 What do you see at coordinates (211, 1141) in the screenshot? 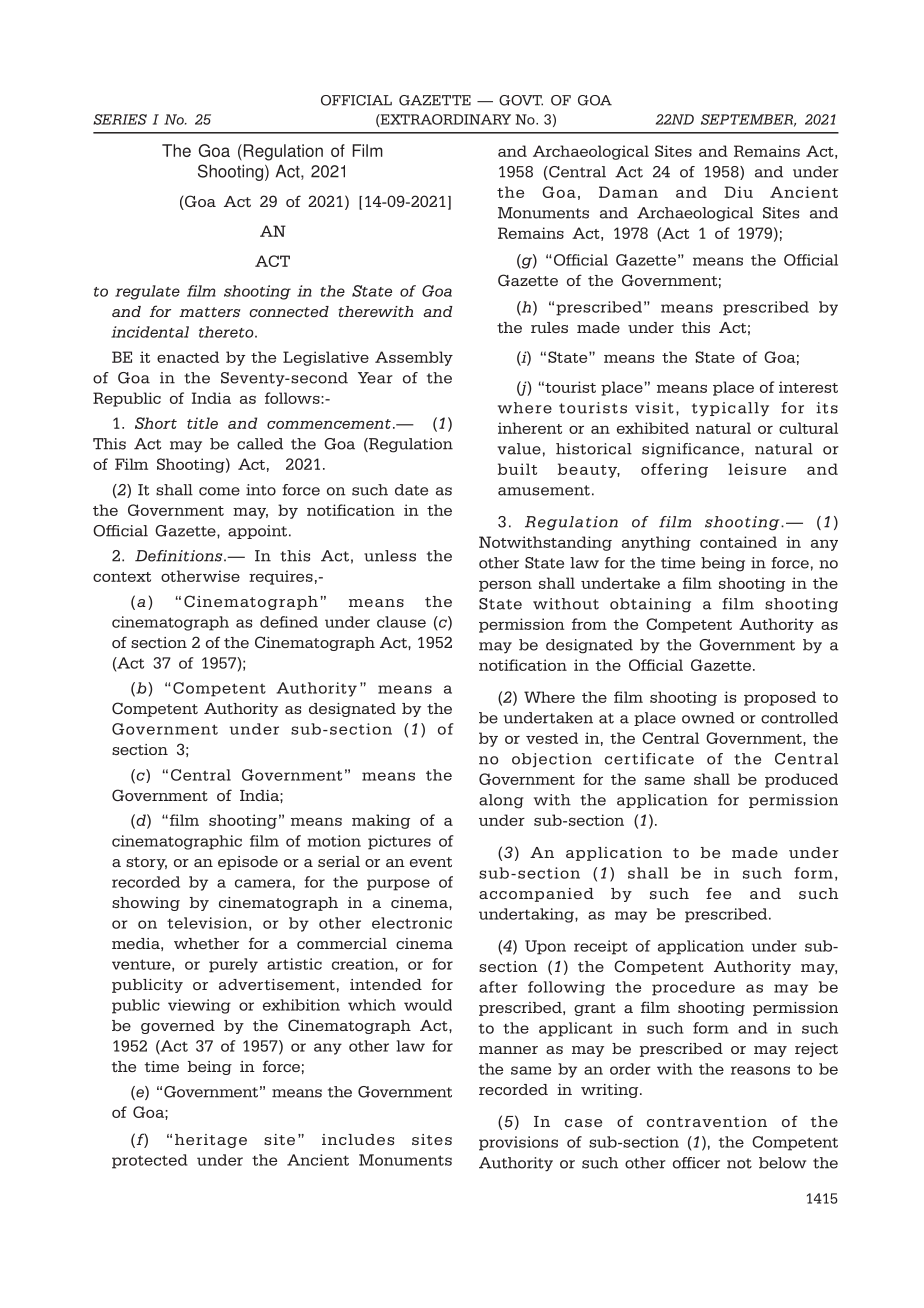
I see `heritage` at bounding box center [211, 1141].
